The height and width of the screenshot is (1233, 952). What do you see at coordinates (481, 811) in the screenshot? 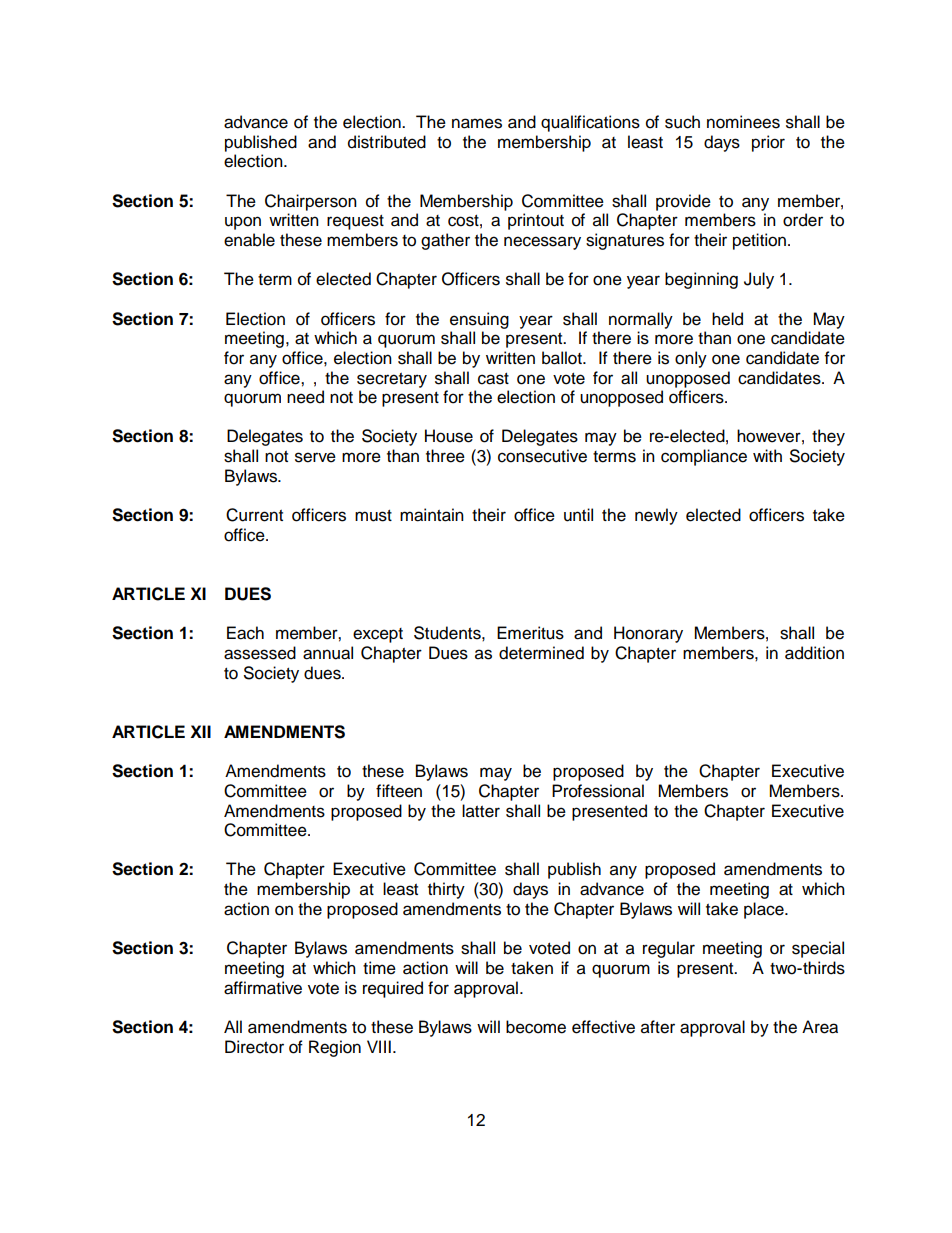
I see `latter` at bounding box center [481, 811].
